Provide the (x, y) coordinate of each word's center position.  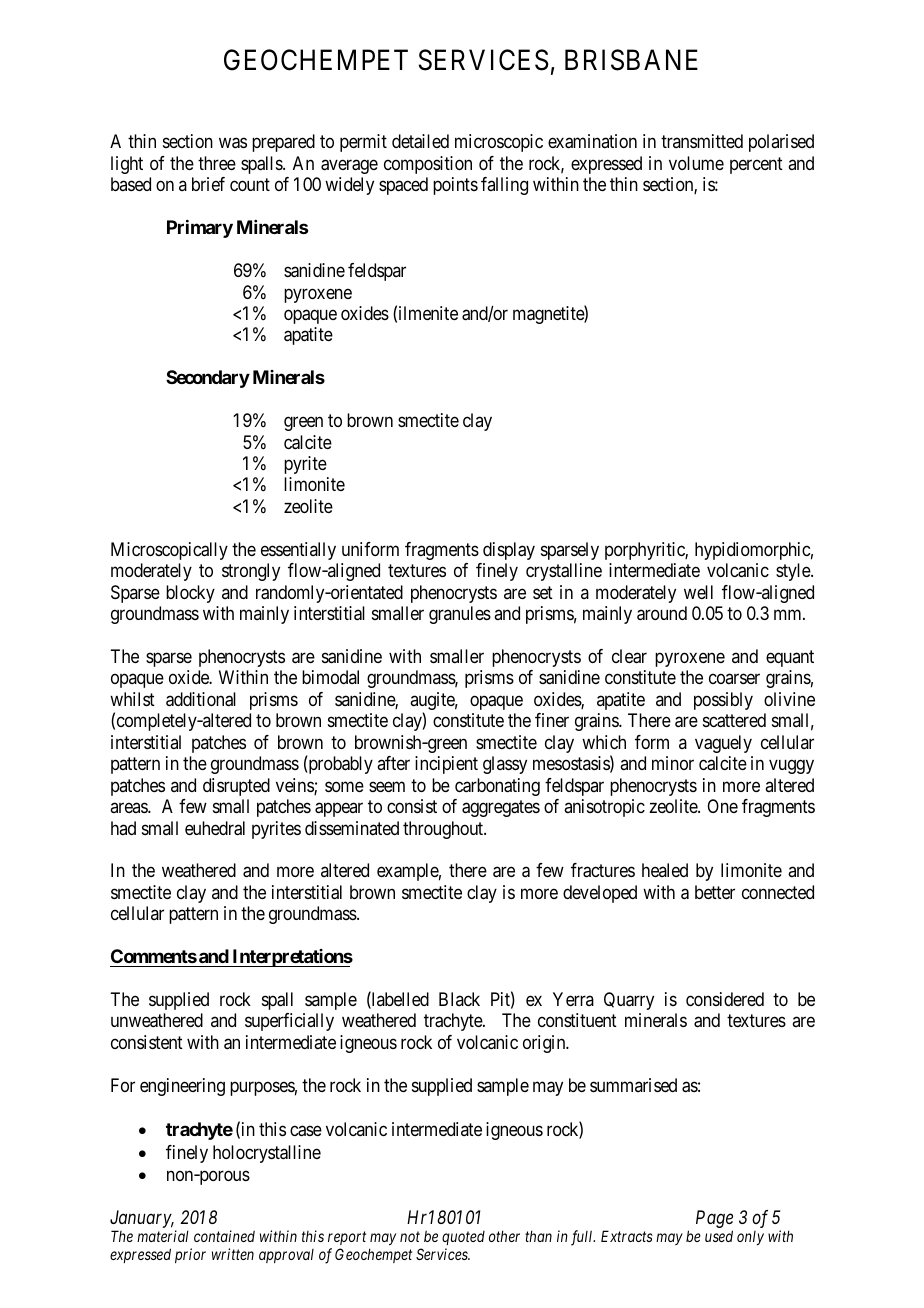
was (233, 143)
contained (224, 1236)
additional (201, 699)
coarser (734, 679)
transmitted (702, 141)
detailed (420, 141)
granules (460, 615)
